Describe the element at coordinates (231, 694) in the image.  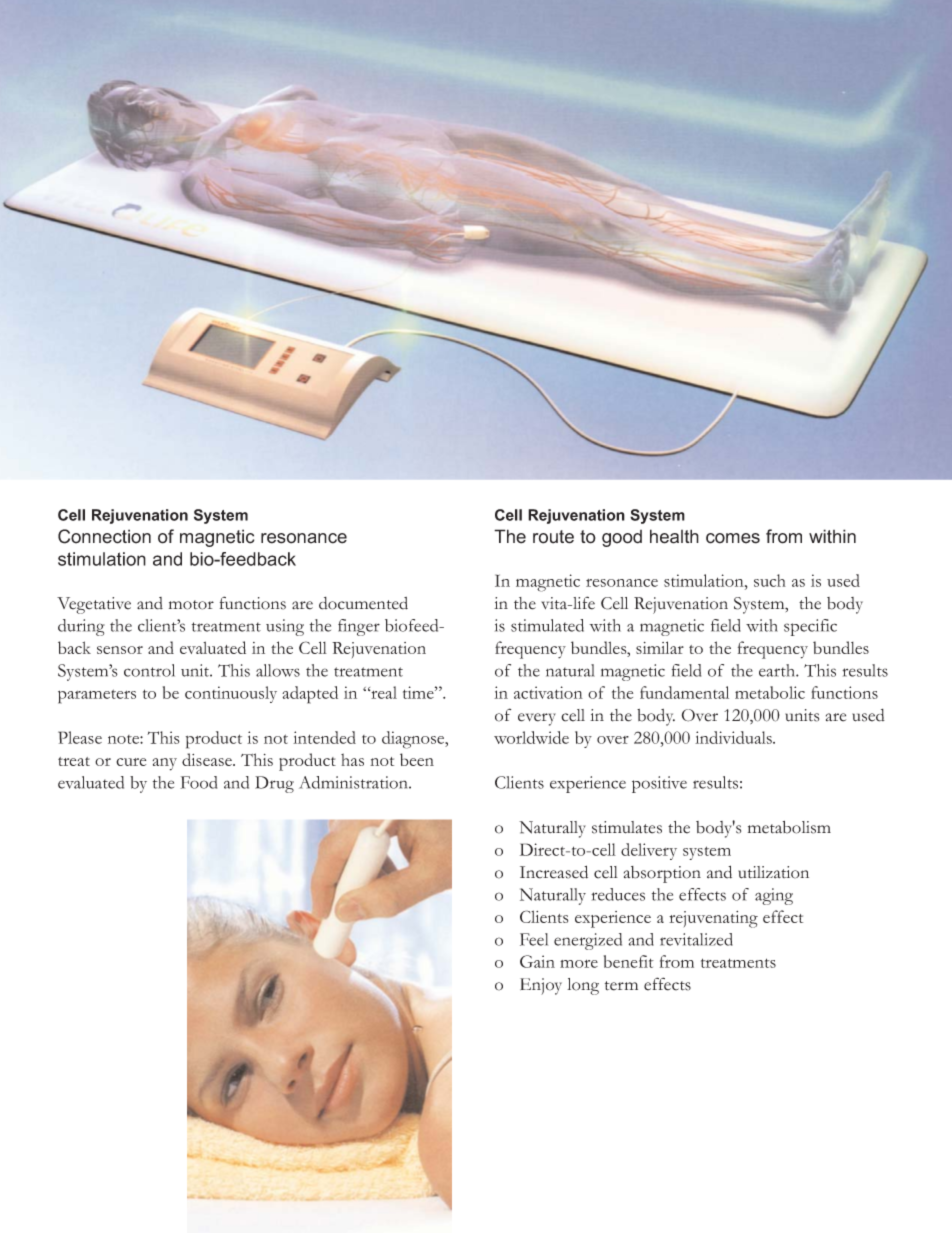
I see `continuously` at that location.
